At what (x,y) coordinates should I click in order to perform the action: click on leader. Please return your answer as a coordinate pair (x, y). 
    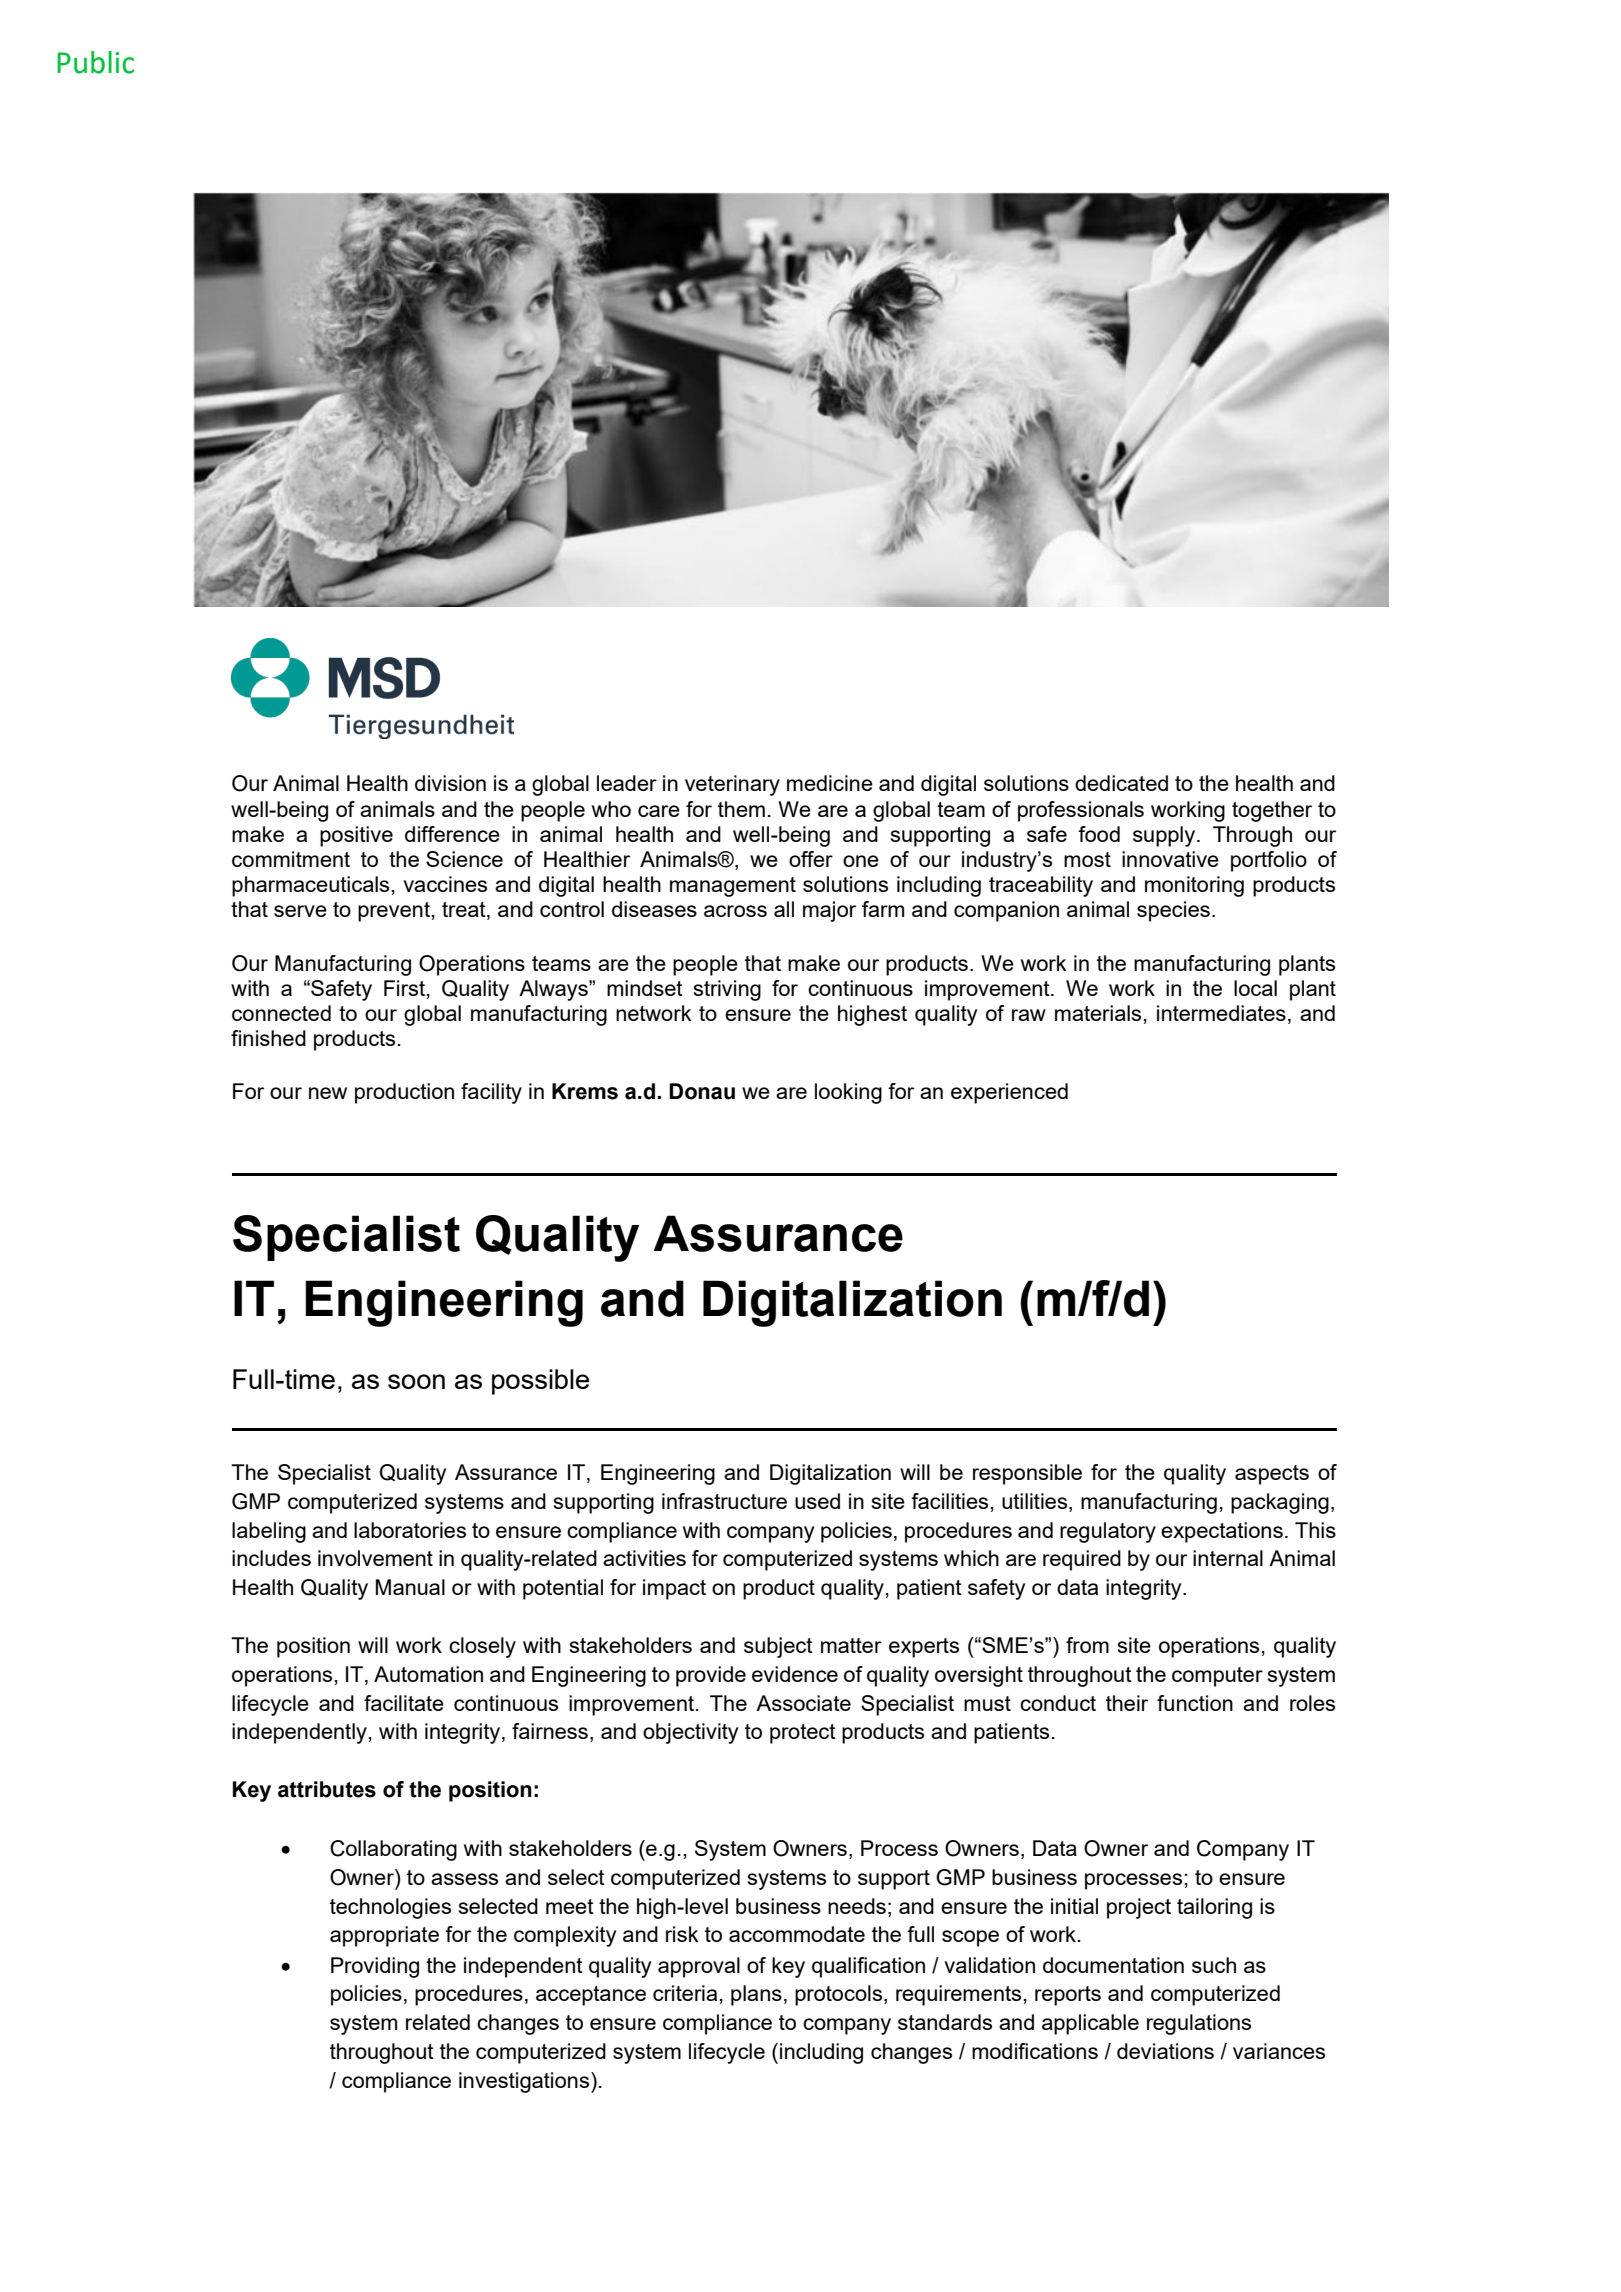
    Looking at the image, I should click on (627, 783).
